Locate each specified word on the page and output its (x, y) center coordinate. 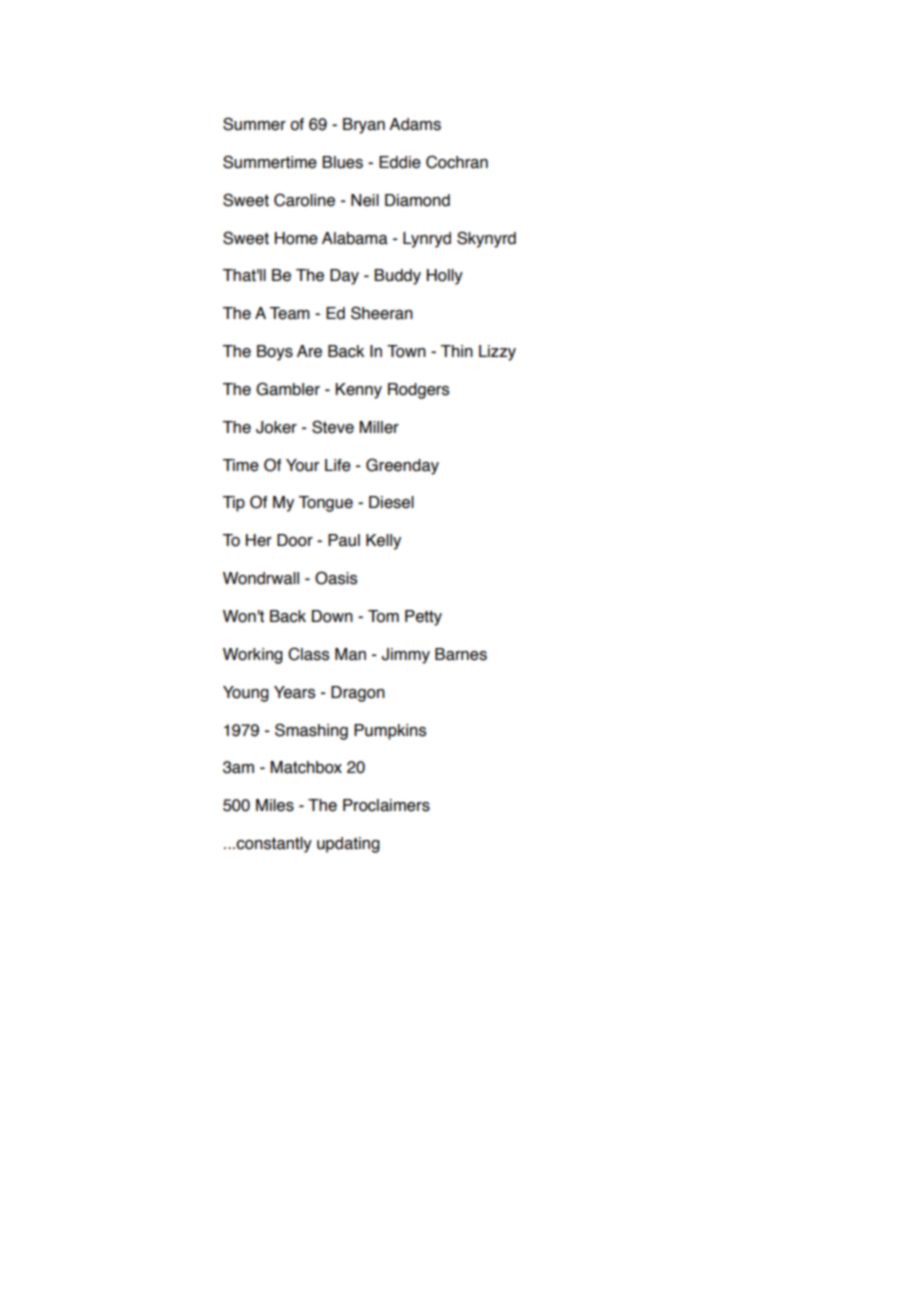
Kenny (359, 391)
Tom (383, 616)
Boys (275, 353)
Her (259, 540)
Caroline (304, 200)
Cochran (457, 162)
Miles (275, 805)
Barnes (461, 654)
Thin (457, 351)
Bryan (364, 126)
